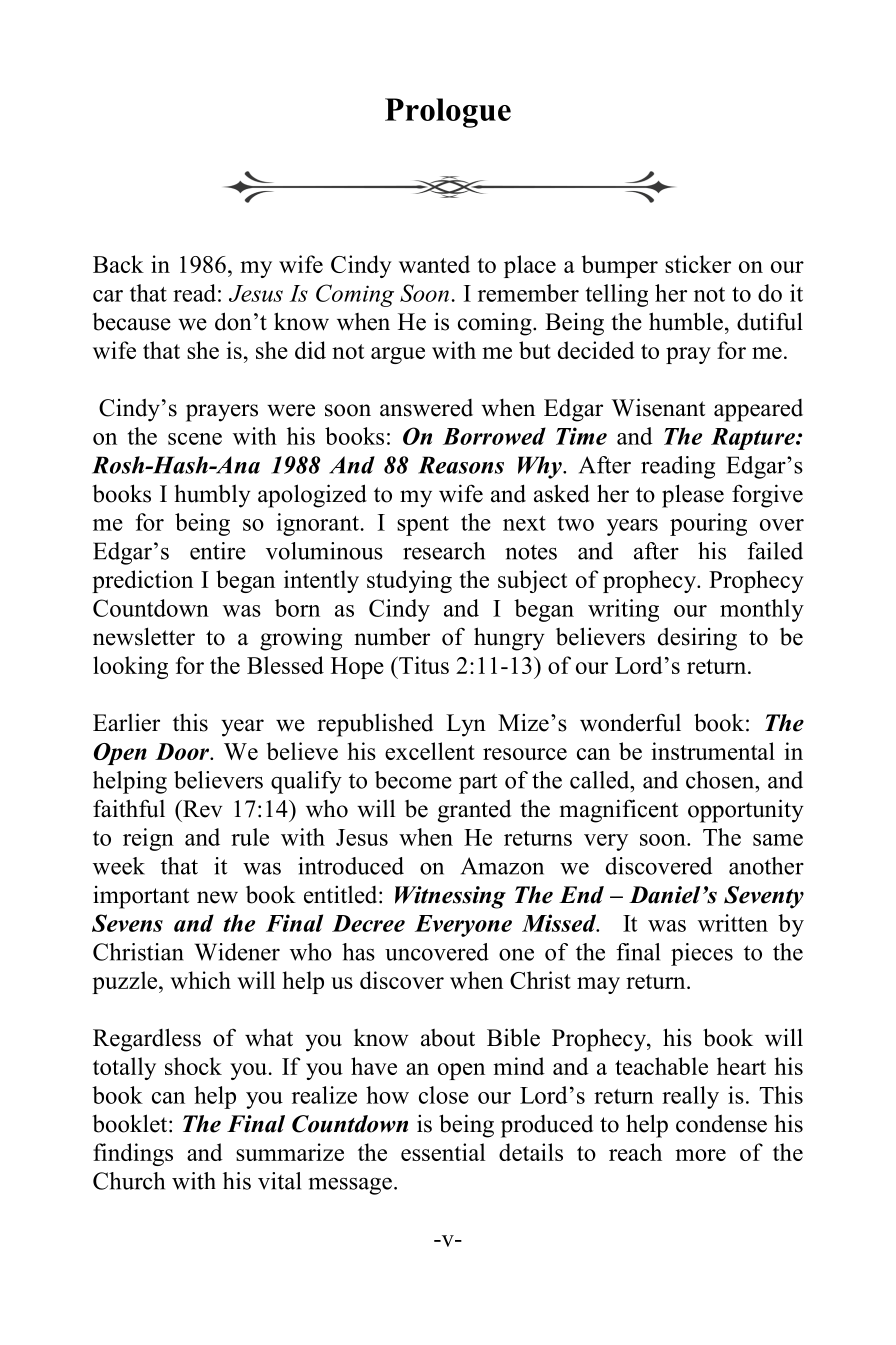  What do you see at coordinates (698, 264) in the screenshot?
I see `sticker` at bounding box center [698, 264].
